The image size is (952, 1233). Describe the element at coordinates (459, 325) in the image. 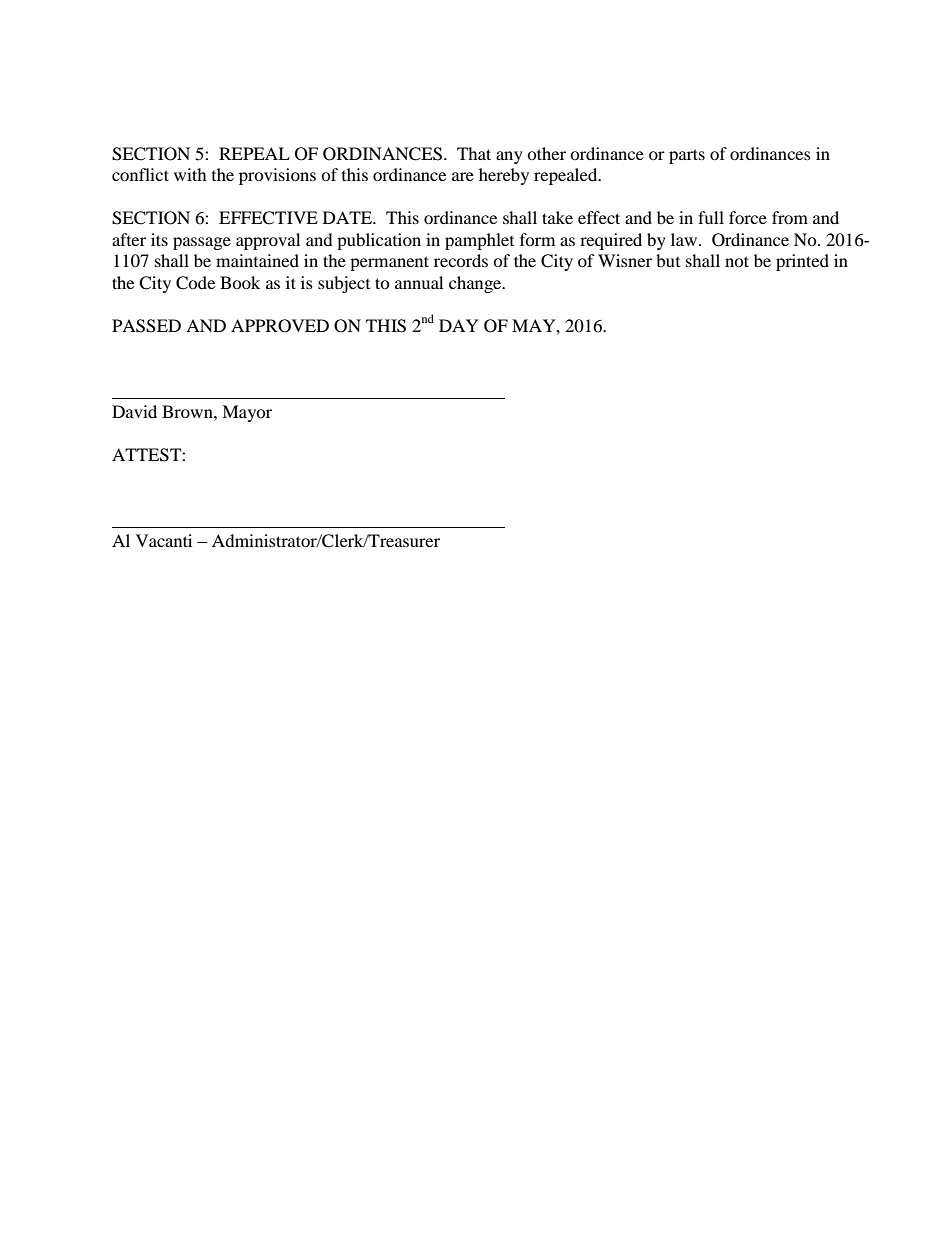

I see `DAY` at that location.
